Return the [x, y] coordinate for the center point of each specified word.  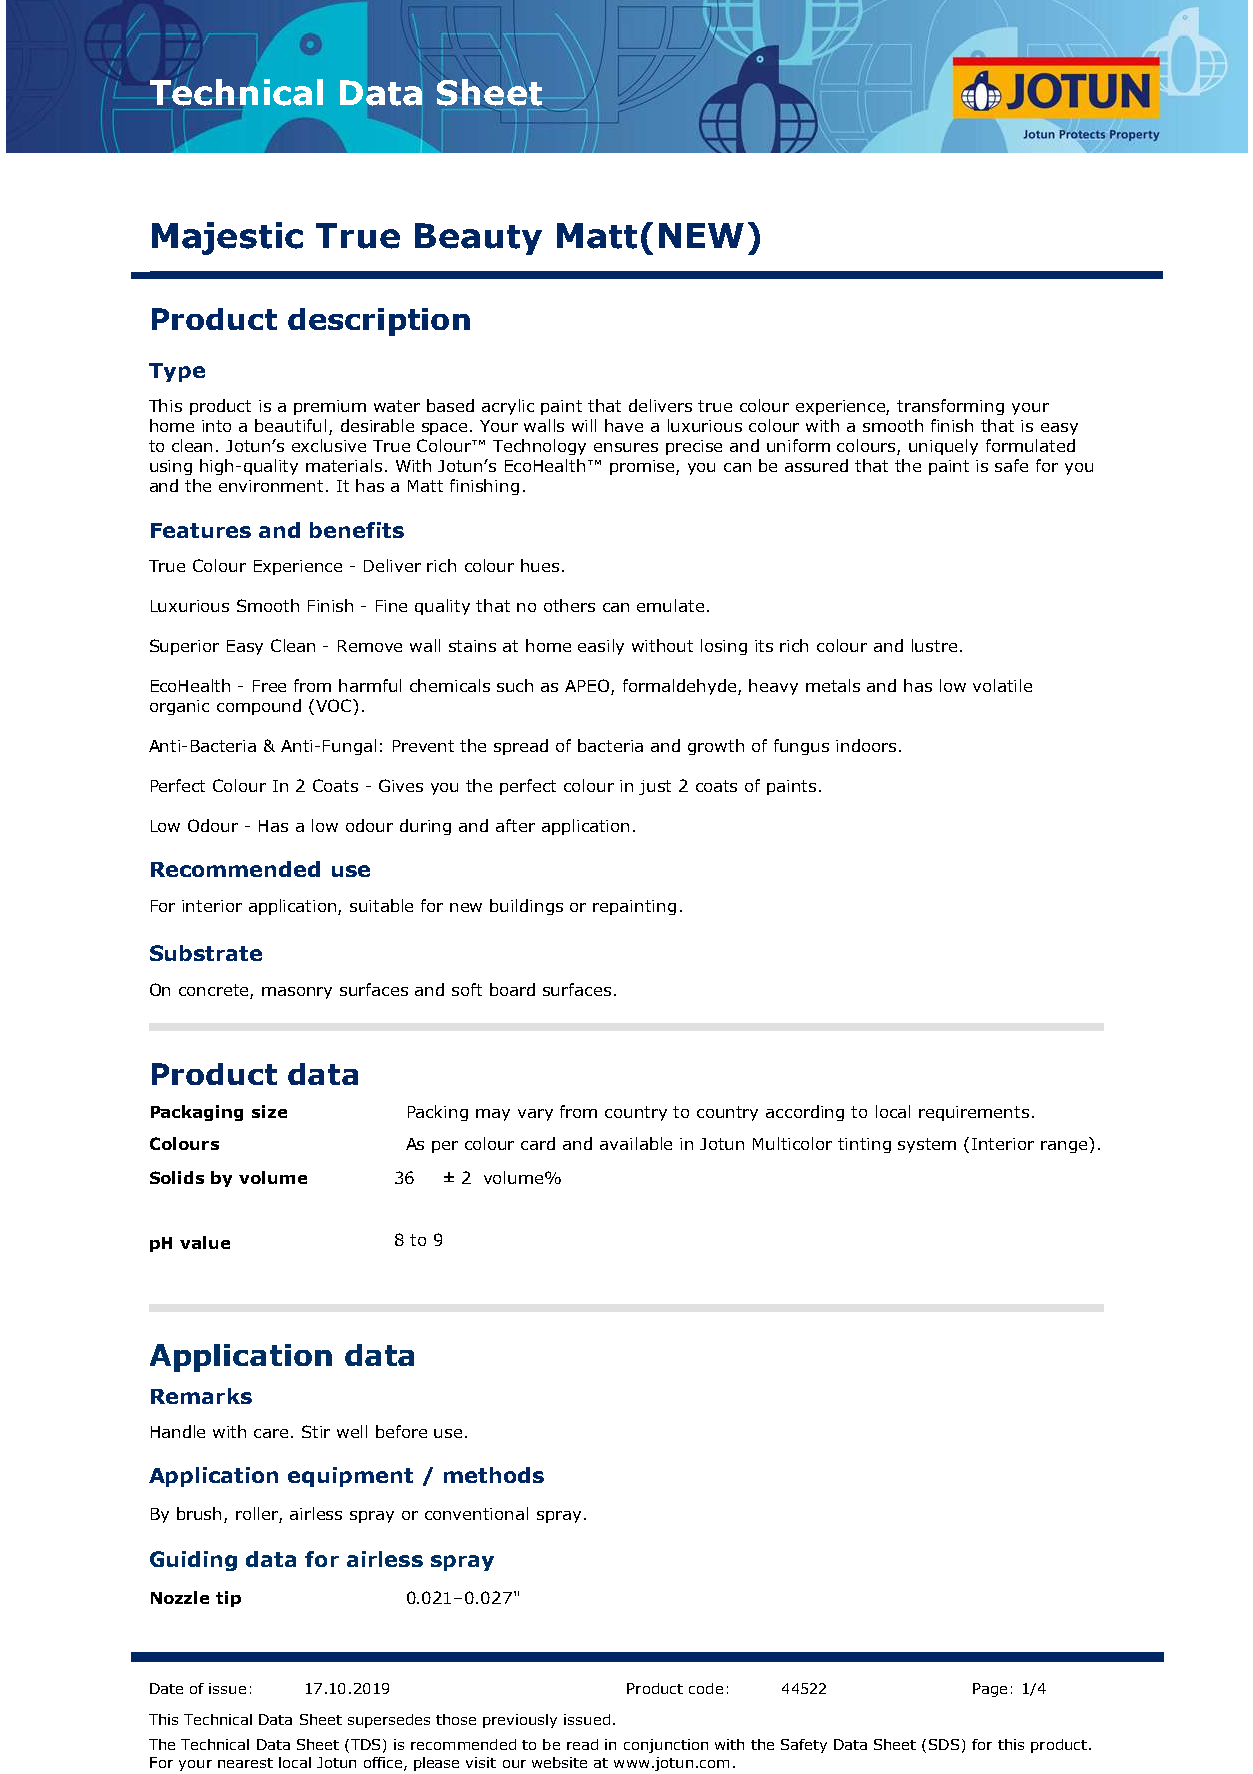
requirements [974, 1113]
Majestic [227, 238]
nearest [245, 1763]
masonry [297, 993]
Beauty [478, 239]
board [512, 989]
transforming [950, 407]
